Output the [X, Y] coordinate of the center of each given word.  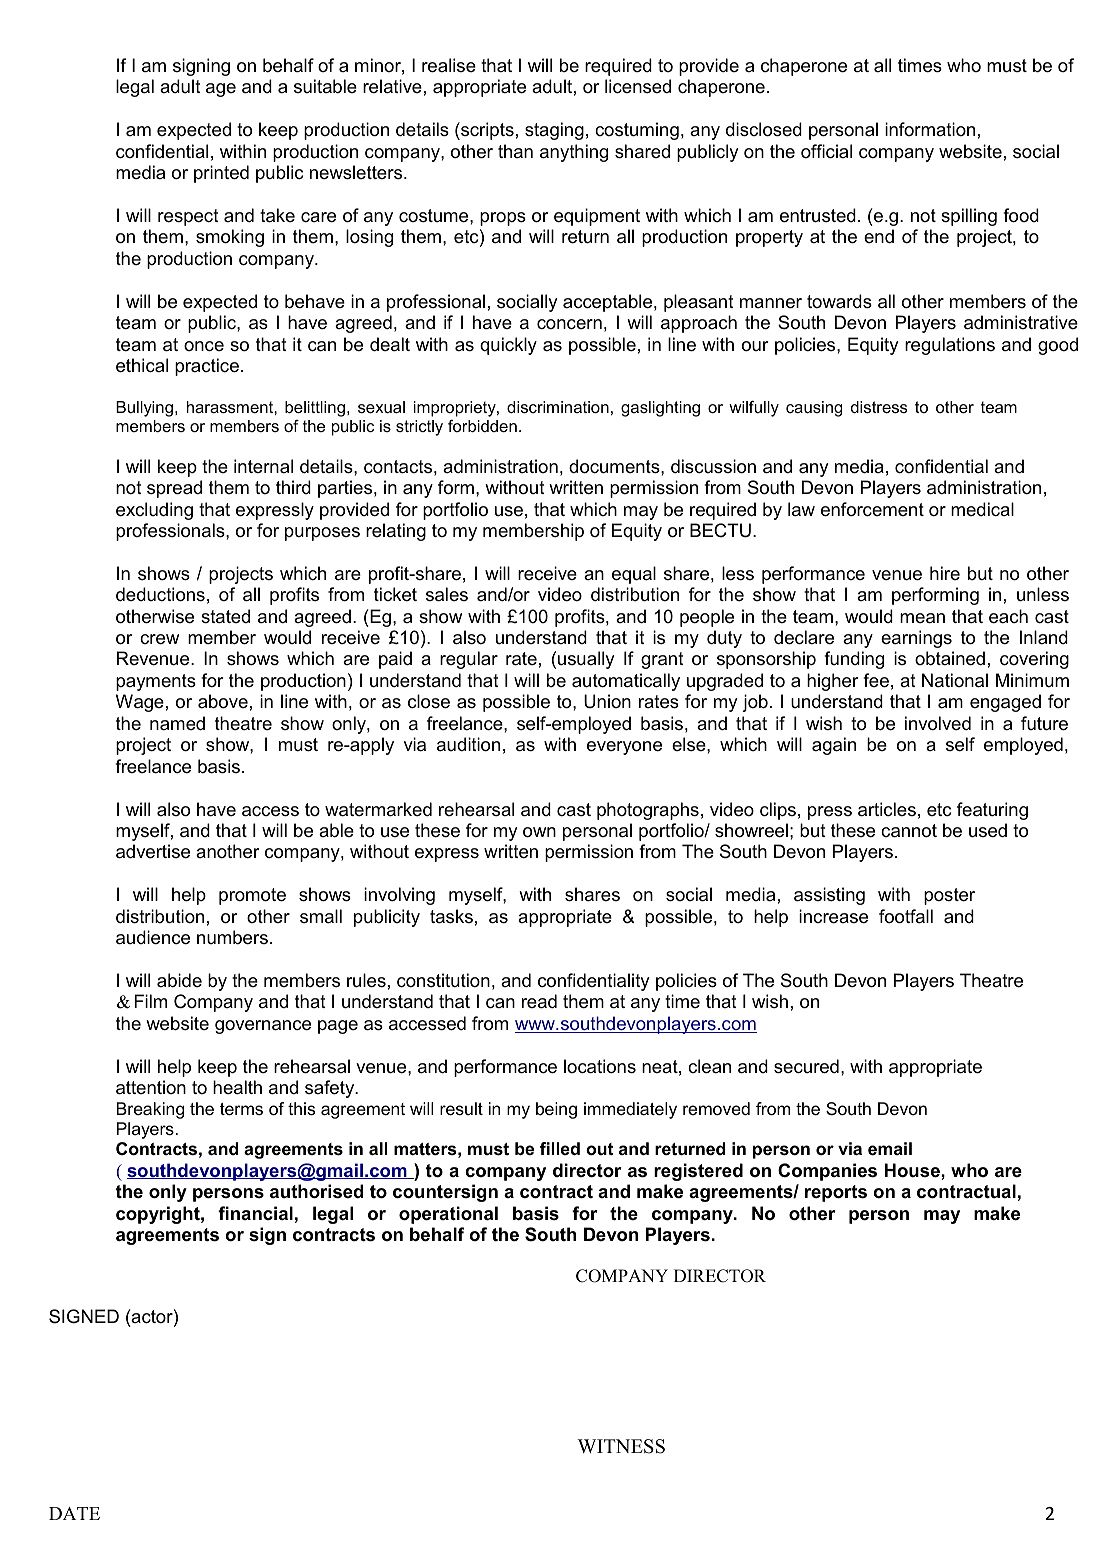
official [826, 151]
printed [221, 174]
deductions [160, 594]
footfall [906, 916]
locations [600, 1066]
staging [554, 131]
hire [945, 573]
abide [179, 980]
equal [634, 575]
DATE [74, 1513]
